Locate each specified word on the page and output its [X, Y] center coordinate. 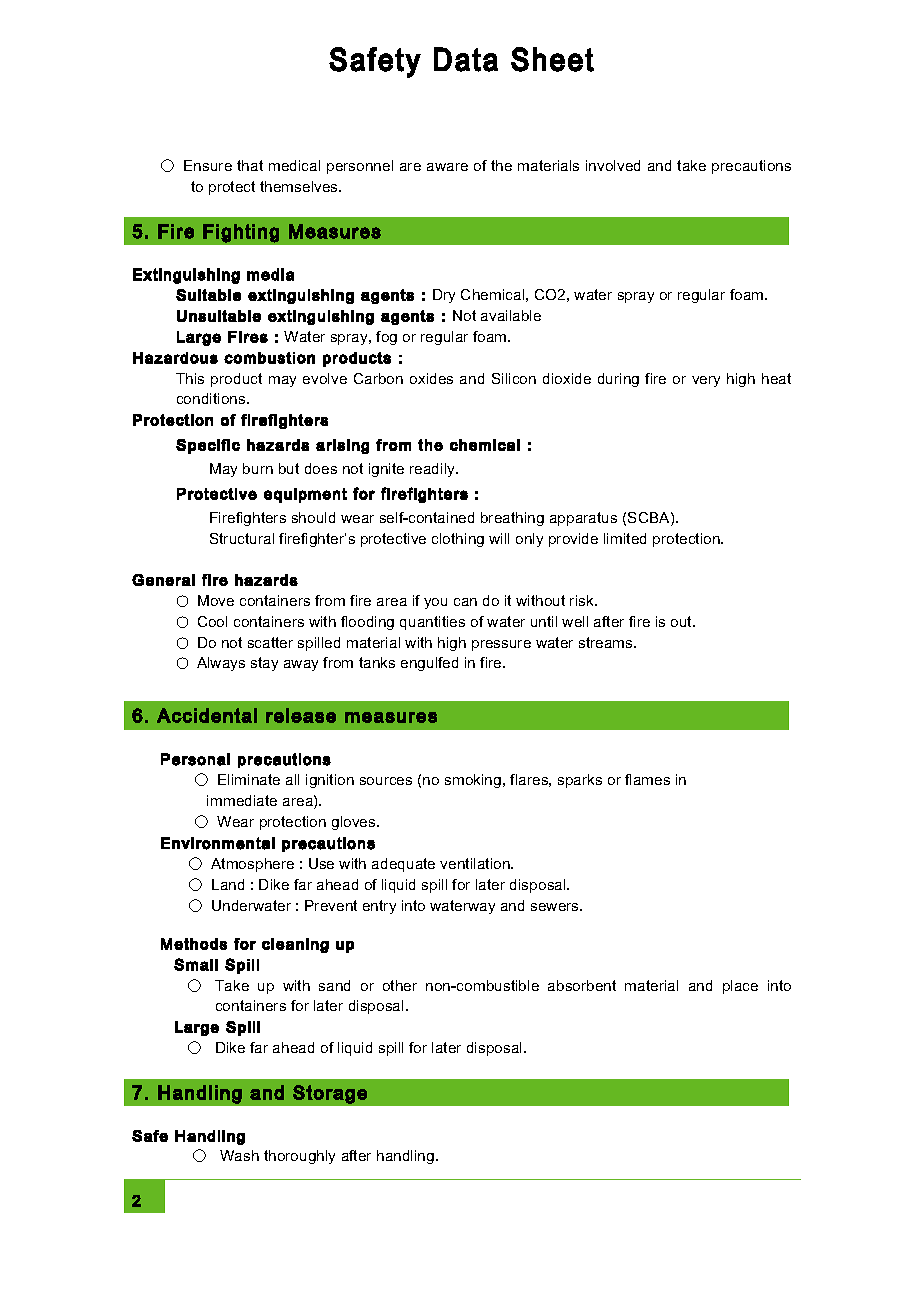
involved [613, 165]
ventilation [476, 863]
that [250, 165]
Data [466, 59]
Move [216, 600]
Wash [239, 1155]
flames [647, 779]
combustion [269, 358]
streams [607, 642]
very [706, 381]
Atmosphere [252, 865]
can [465, 602]
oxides [431, 378]
